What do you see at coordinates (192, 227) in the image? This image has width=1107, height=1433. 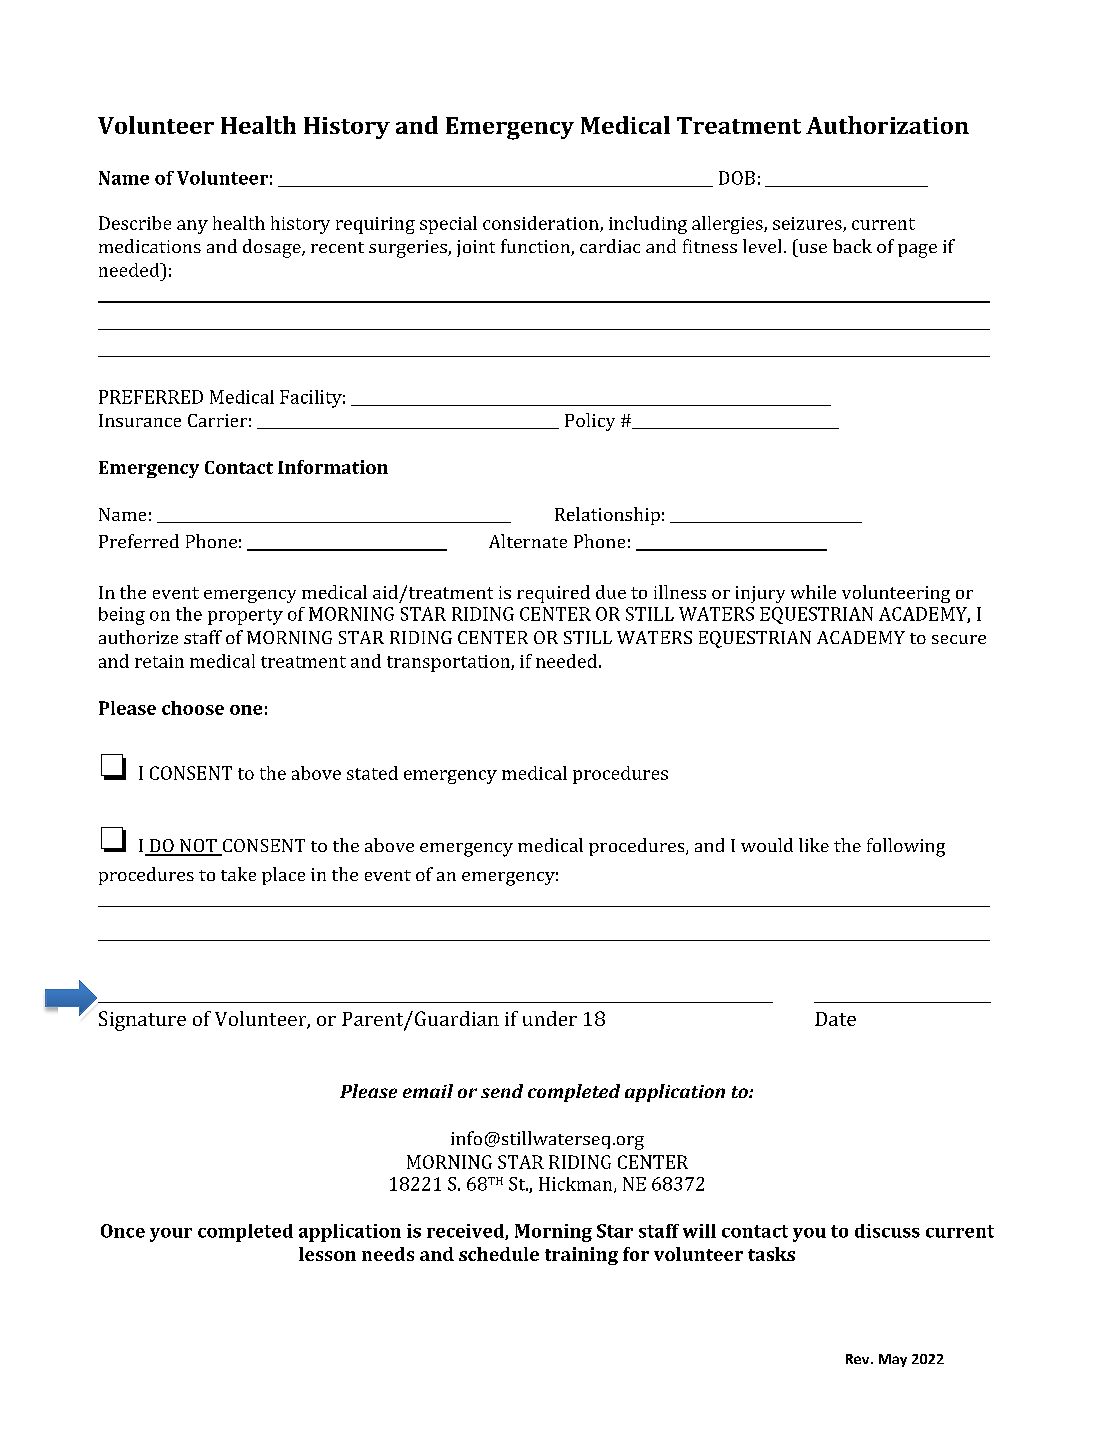 I see `any` at bounding box center [192, 227].
